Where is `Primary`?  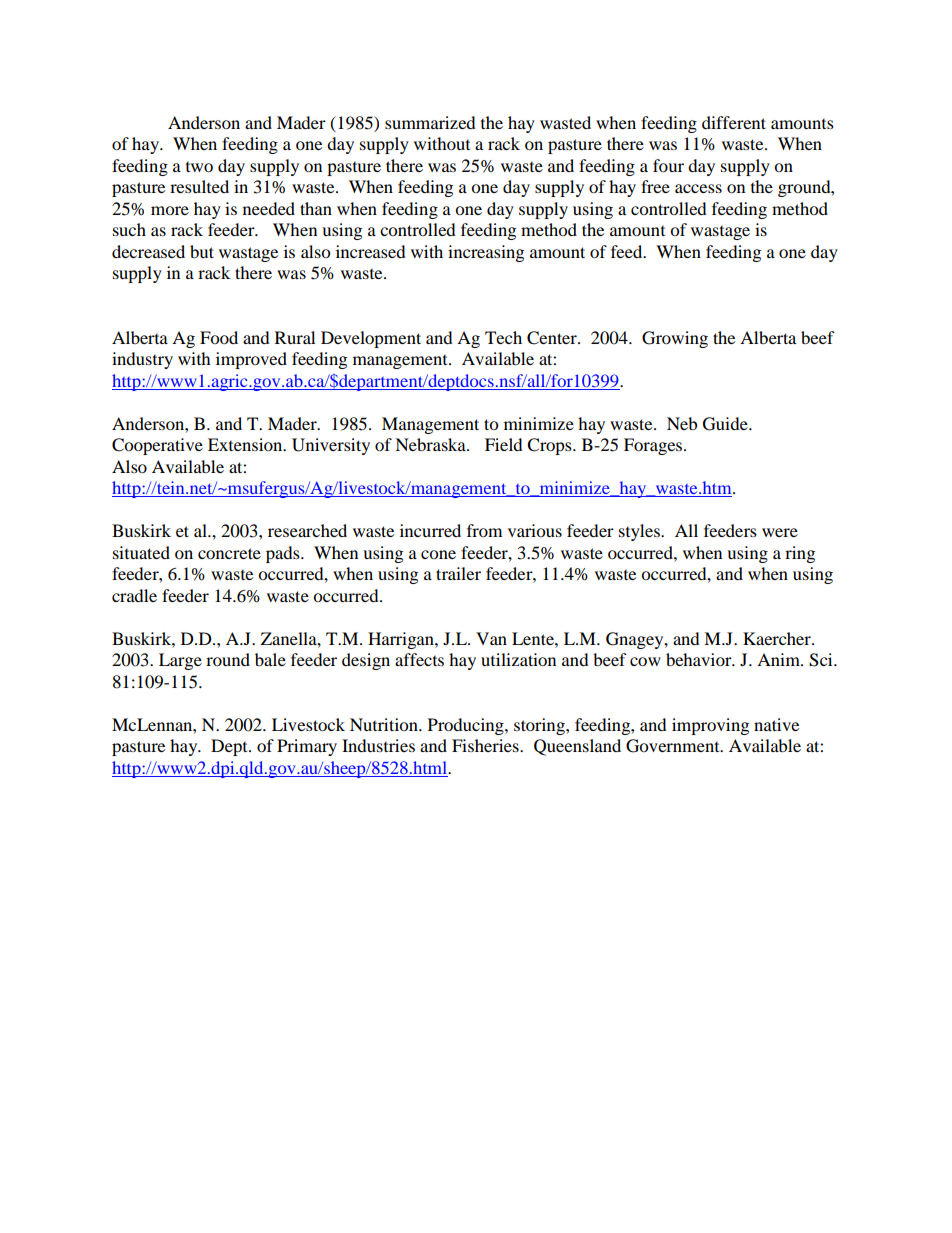
Primary is located at coordinates (307, 747).
